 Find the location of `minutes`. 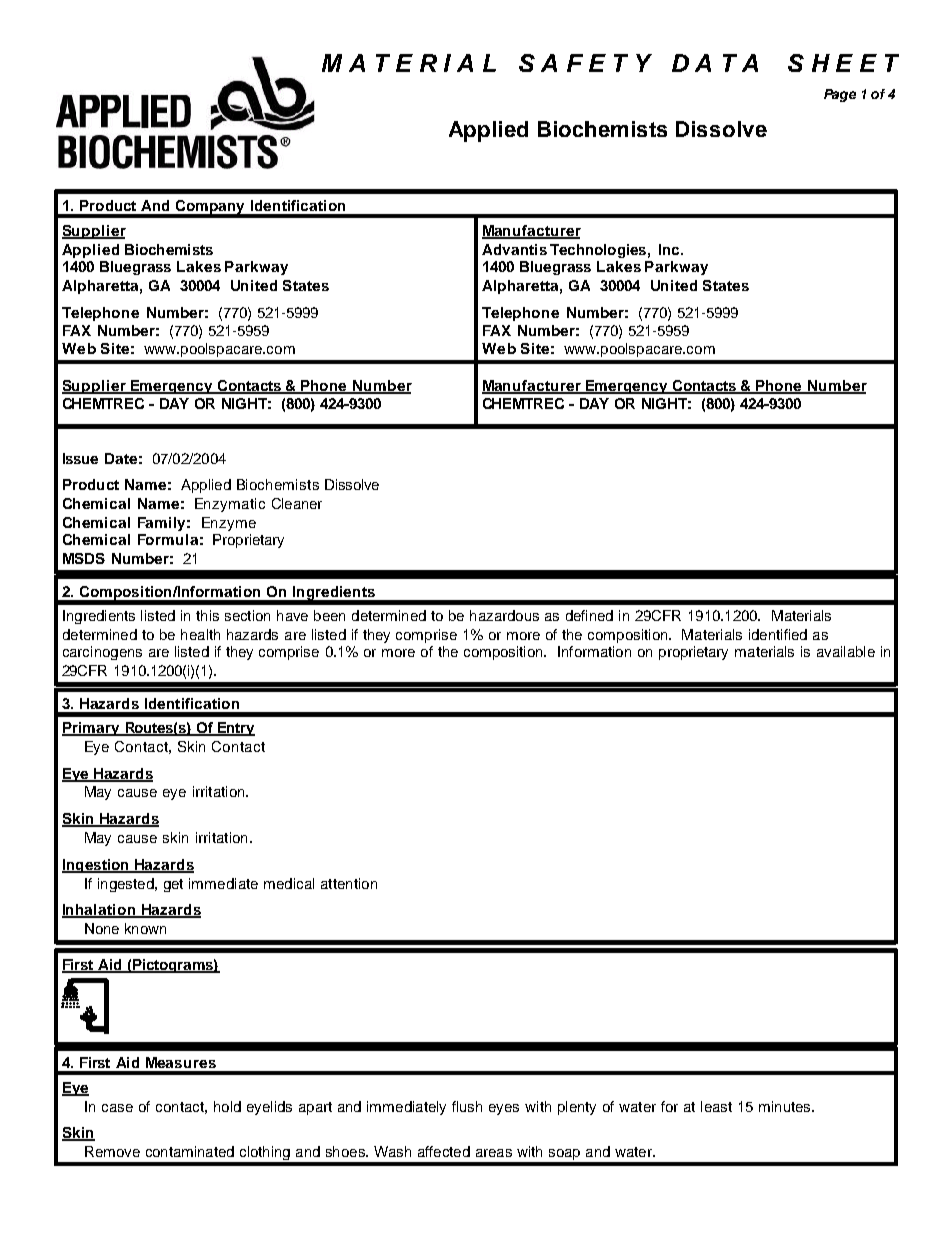

minutes is located at coordinates (786, 1106).
